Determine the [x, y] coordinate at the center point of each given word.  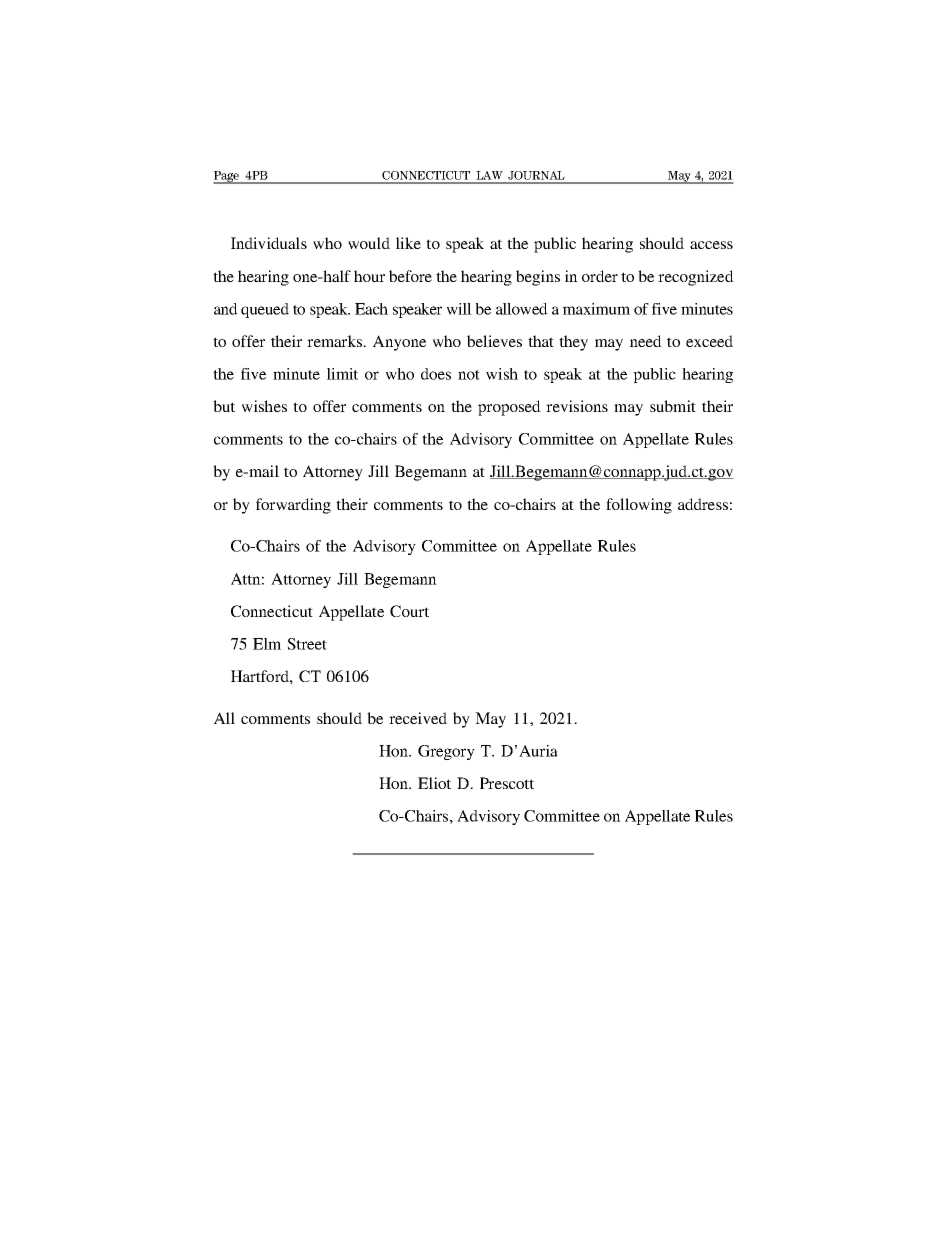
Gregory [446, 752]
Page [227, 177]
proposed [509, 408]
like [408, 243]
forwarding [293, 506]
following [639, 506]
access [711, 245]
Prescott [507, 783]
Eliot [434, 783]
